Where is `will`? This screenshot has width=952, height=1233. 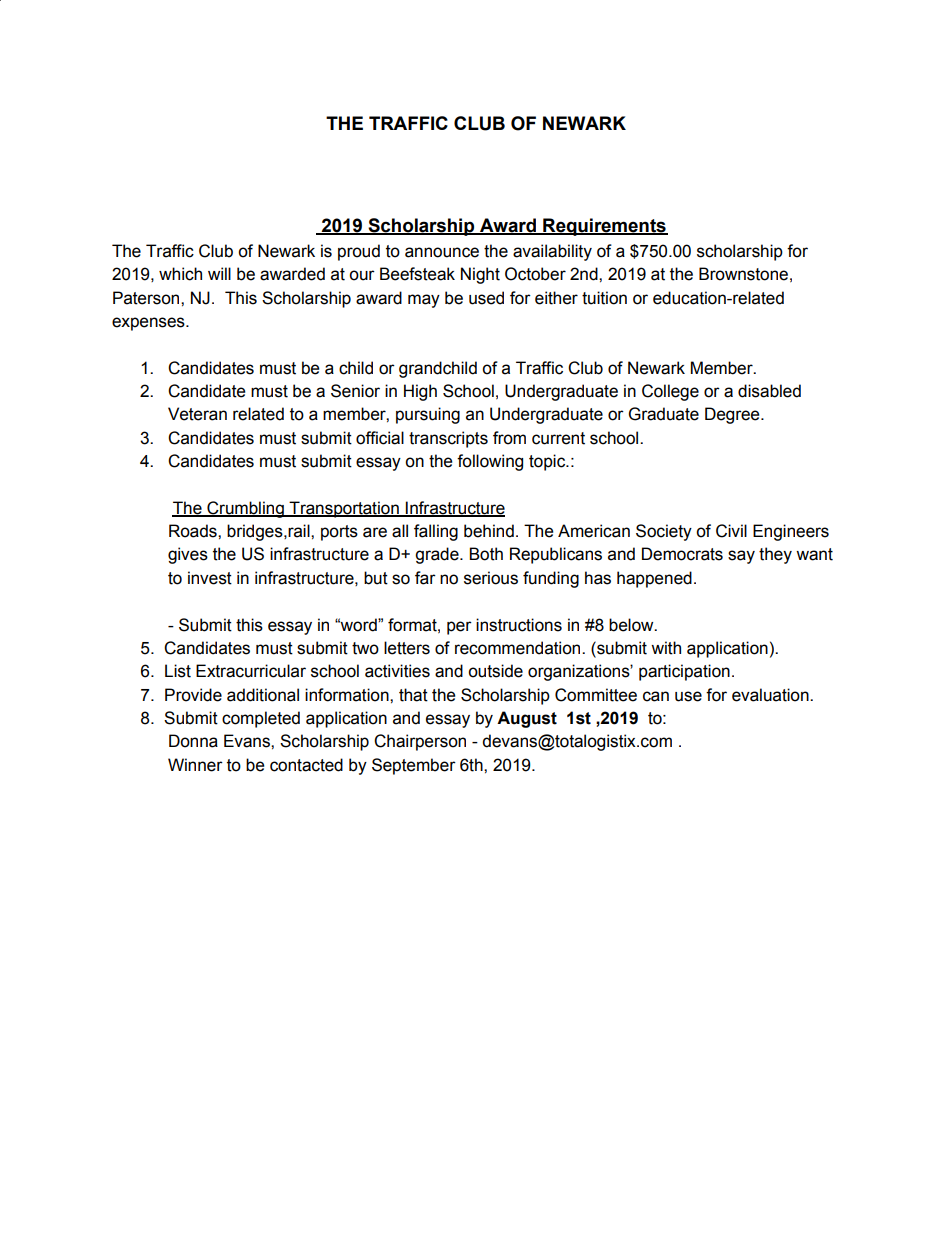 will is located at coordinates (219, 273).
